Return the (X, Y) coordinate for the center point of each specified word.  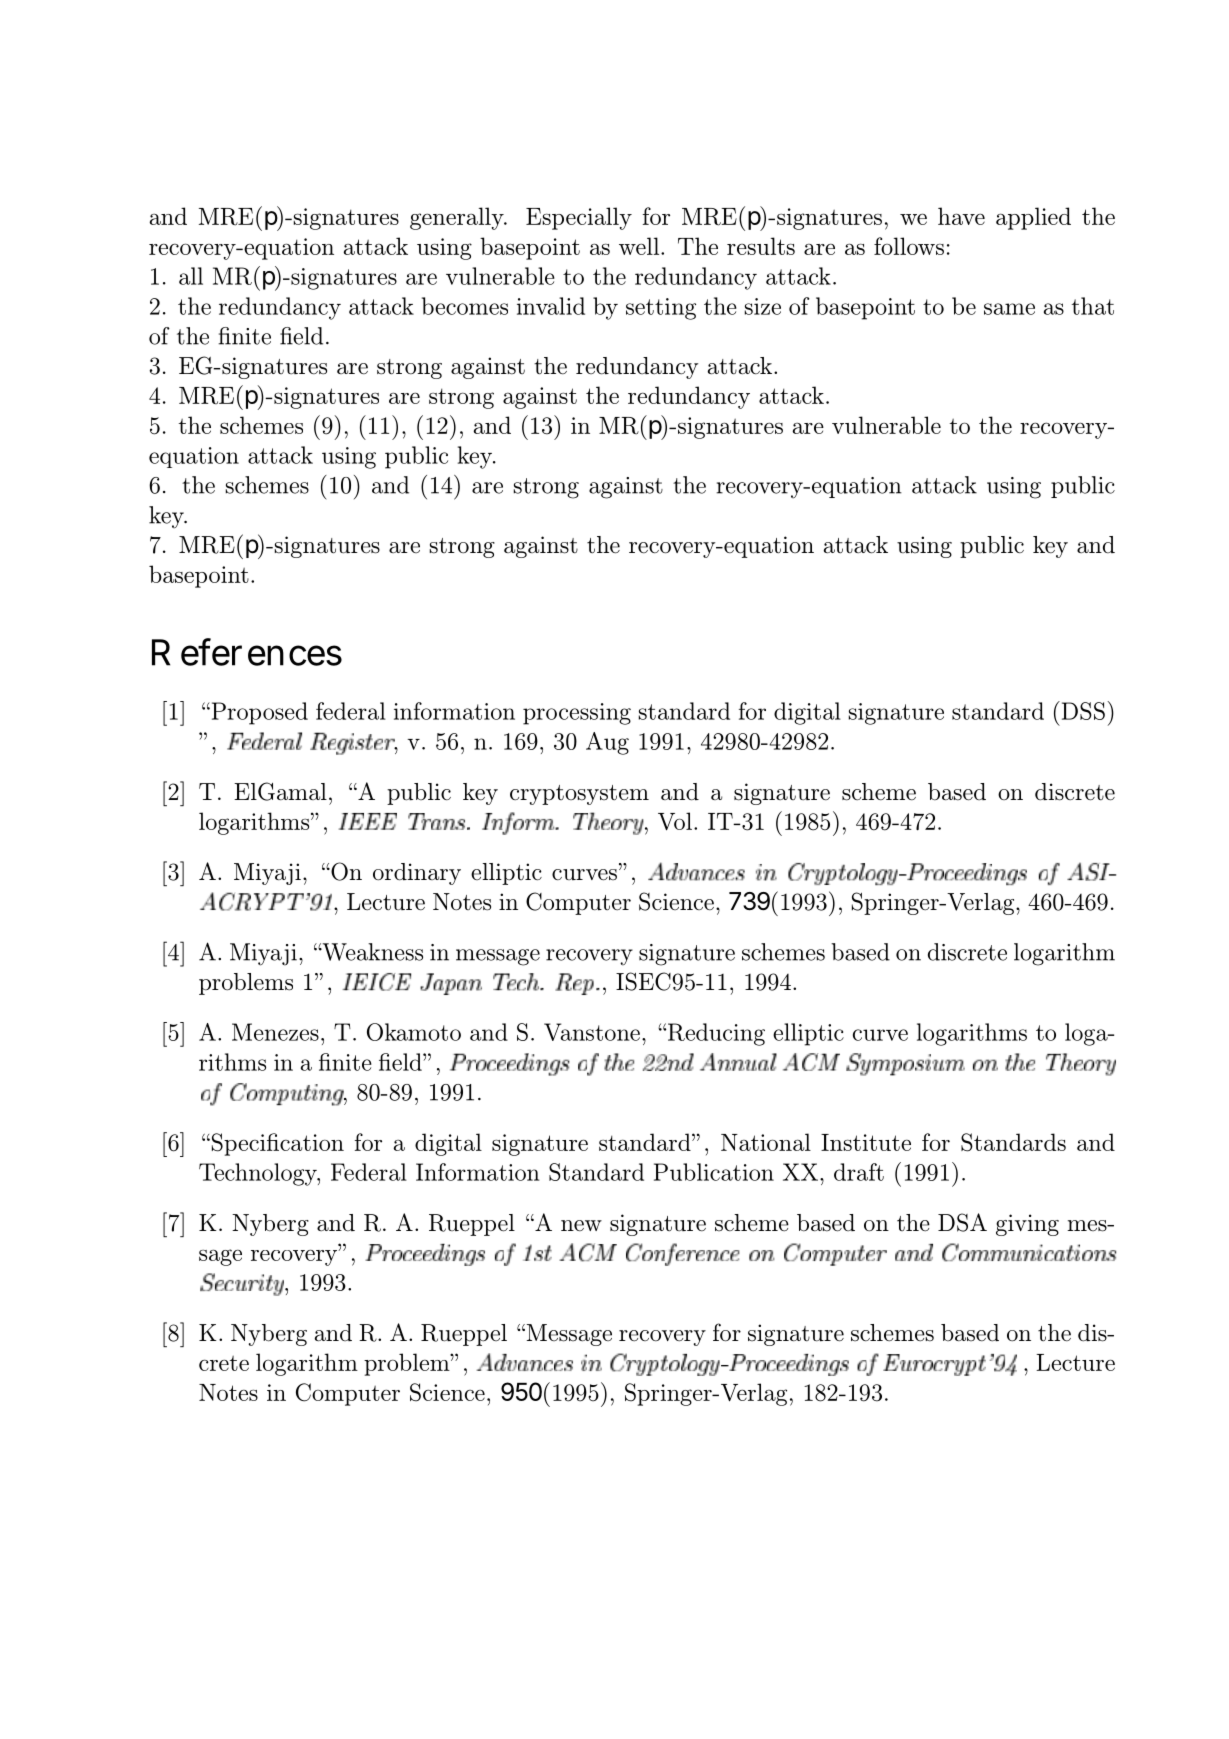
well (640, 246)
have (961, 216)
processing (577, 714)
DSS (1082, 710)
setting (661, 309)
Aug (607, 743)
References (247, 652)
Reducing (715, 1034)
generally (458, 218)
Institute (866, 1142)
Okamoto (414, 1032)
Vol (675, 821)
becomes (465, 306)
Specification (276, 1144)
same (1009, 309)
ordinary (417, 874)
